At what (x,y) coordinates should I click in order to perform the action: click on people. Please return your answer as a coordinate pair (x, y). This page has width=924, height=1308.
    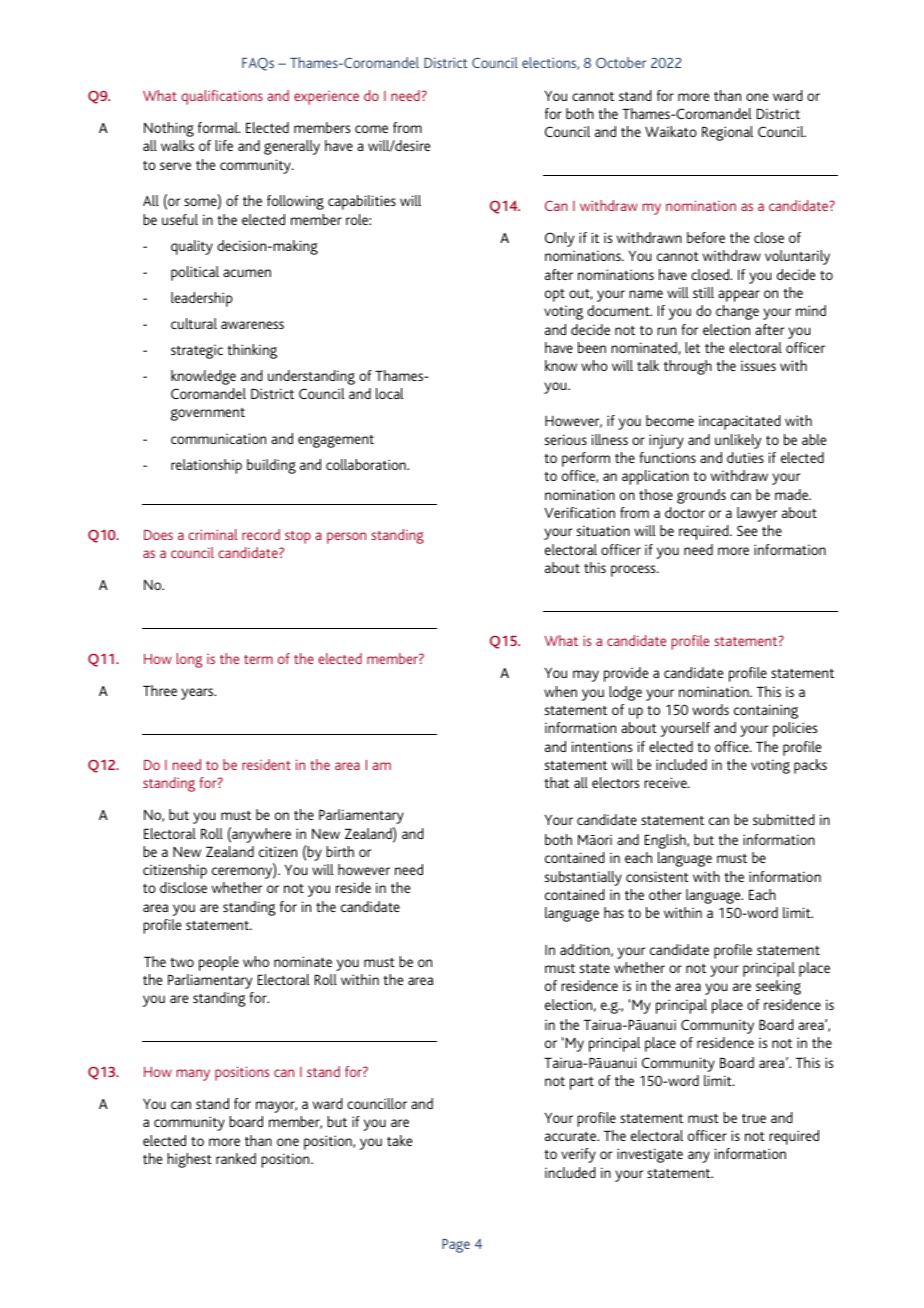
    Looking at the image, I should click on (219, 963).
